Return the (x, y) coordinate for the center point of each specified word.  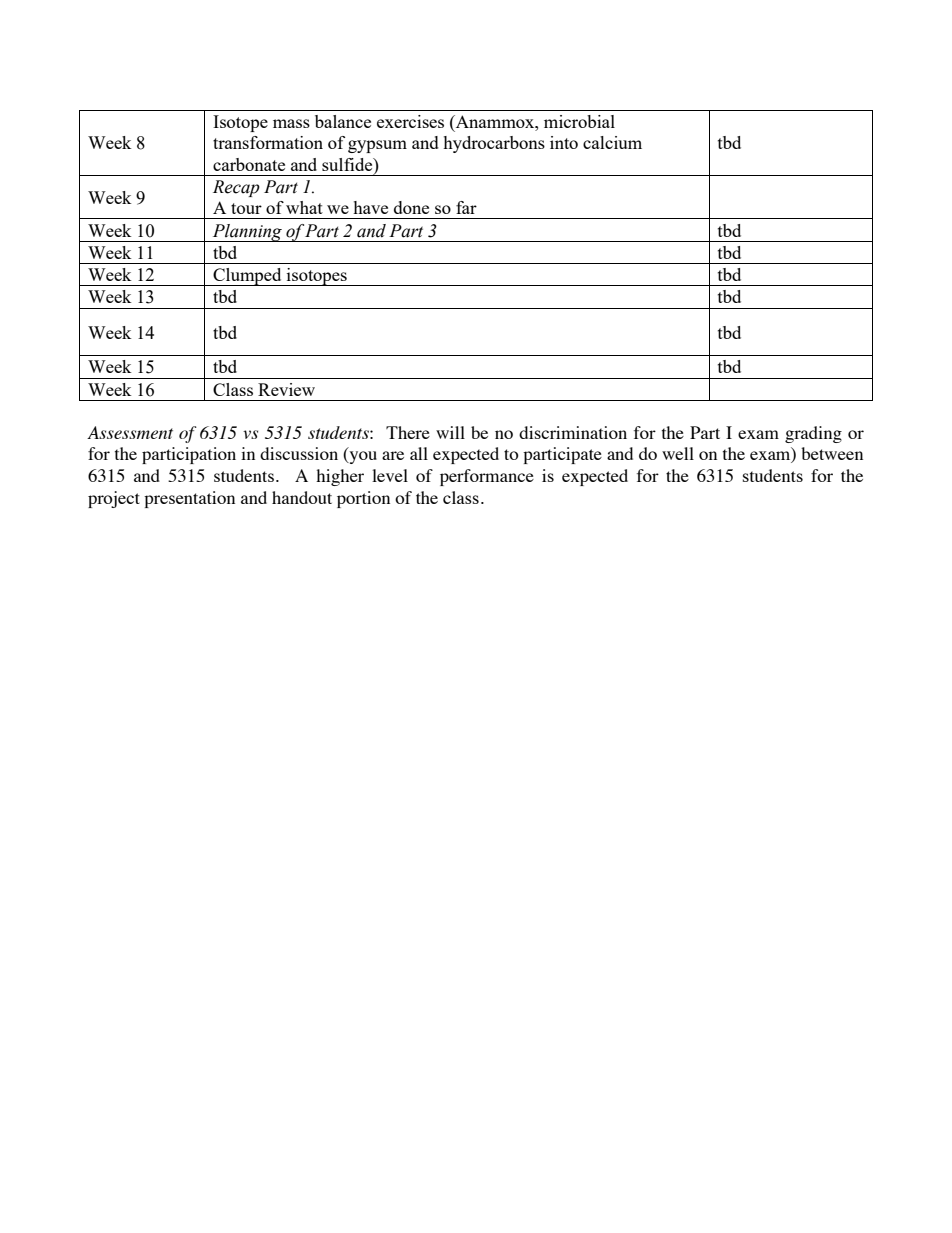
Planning (247, 233)
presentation (189, 499)
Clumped (247, 277)
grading (813, 434)
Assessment (130, 432)
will (450, 432)
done (411, 207)
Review (286, 389)
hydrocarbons (494, 144)
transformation (268, 142)
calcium (612, 142)
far (466, 207)
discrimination (573, 432)
